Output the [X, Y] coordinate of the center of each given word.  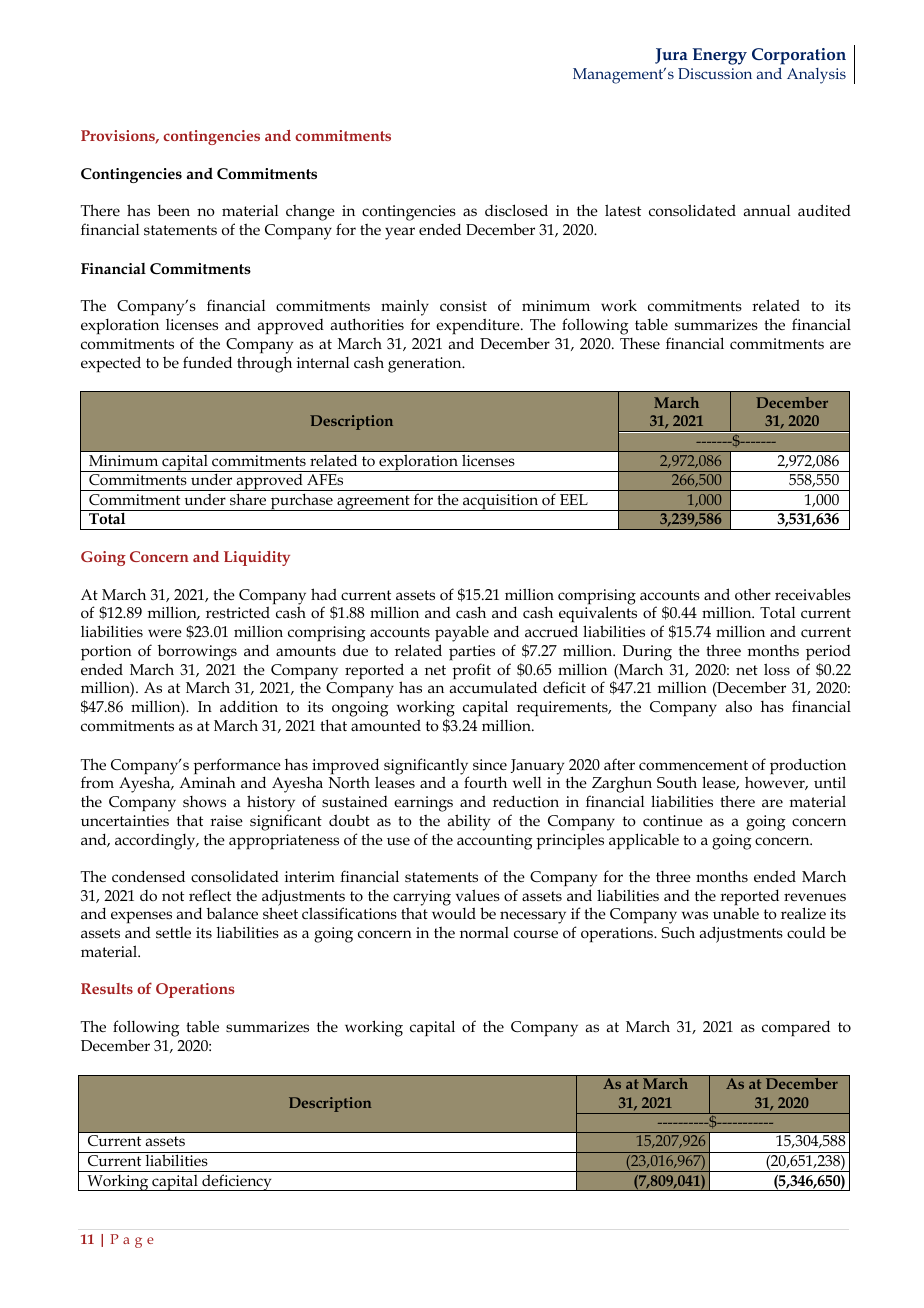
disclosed [516, 210]
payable [462, 633]
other [753, 594]
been [174, 210]
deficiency [237, 1182]
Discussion [715, 73]
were [165, 633]
